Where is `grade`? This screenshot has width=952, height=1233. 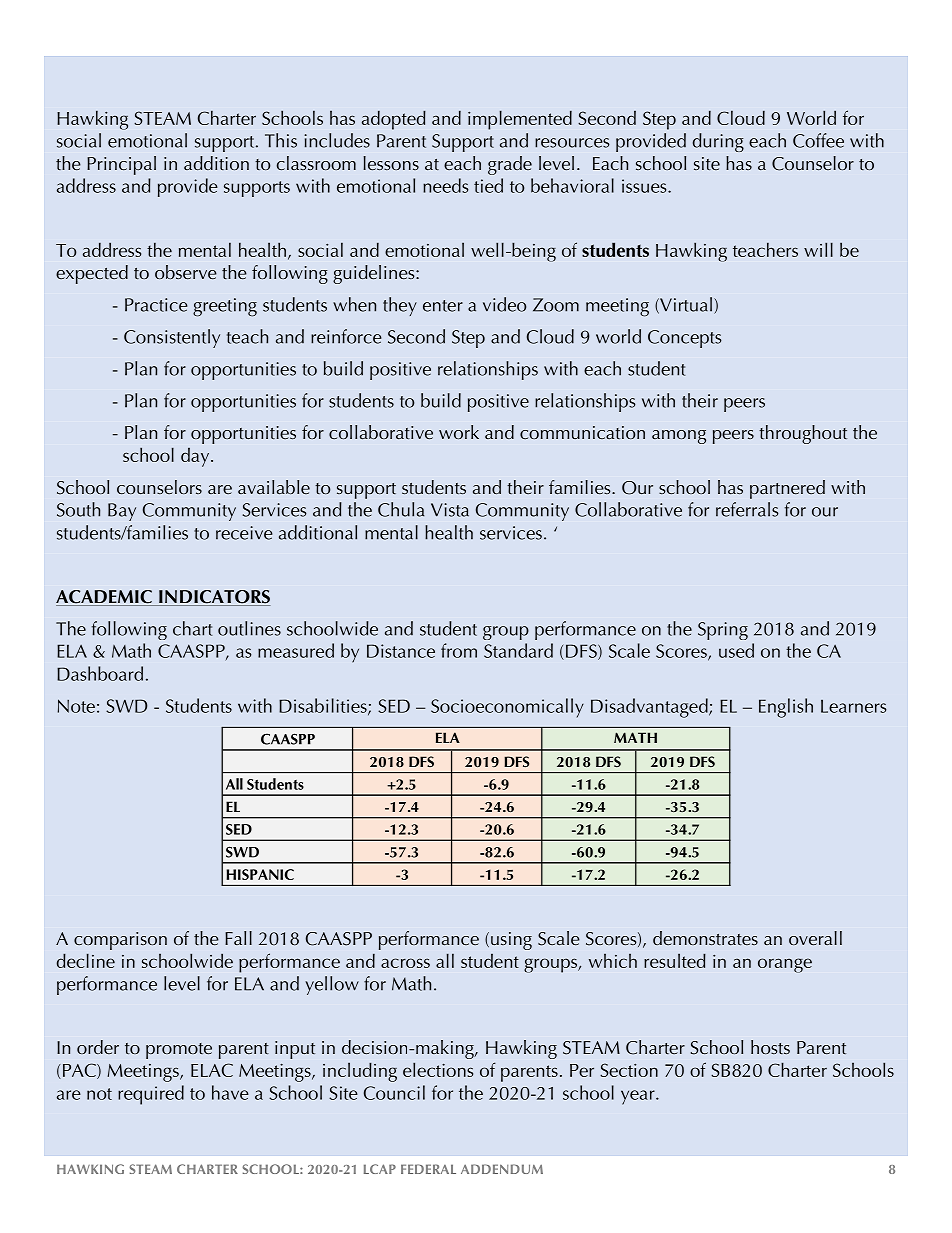
grade is located at coordinates (510, 165).
